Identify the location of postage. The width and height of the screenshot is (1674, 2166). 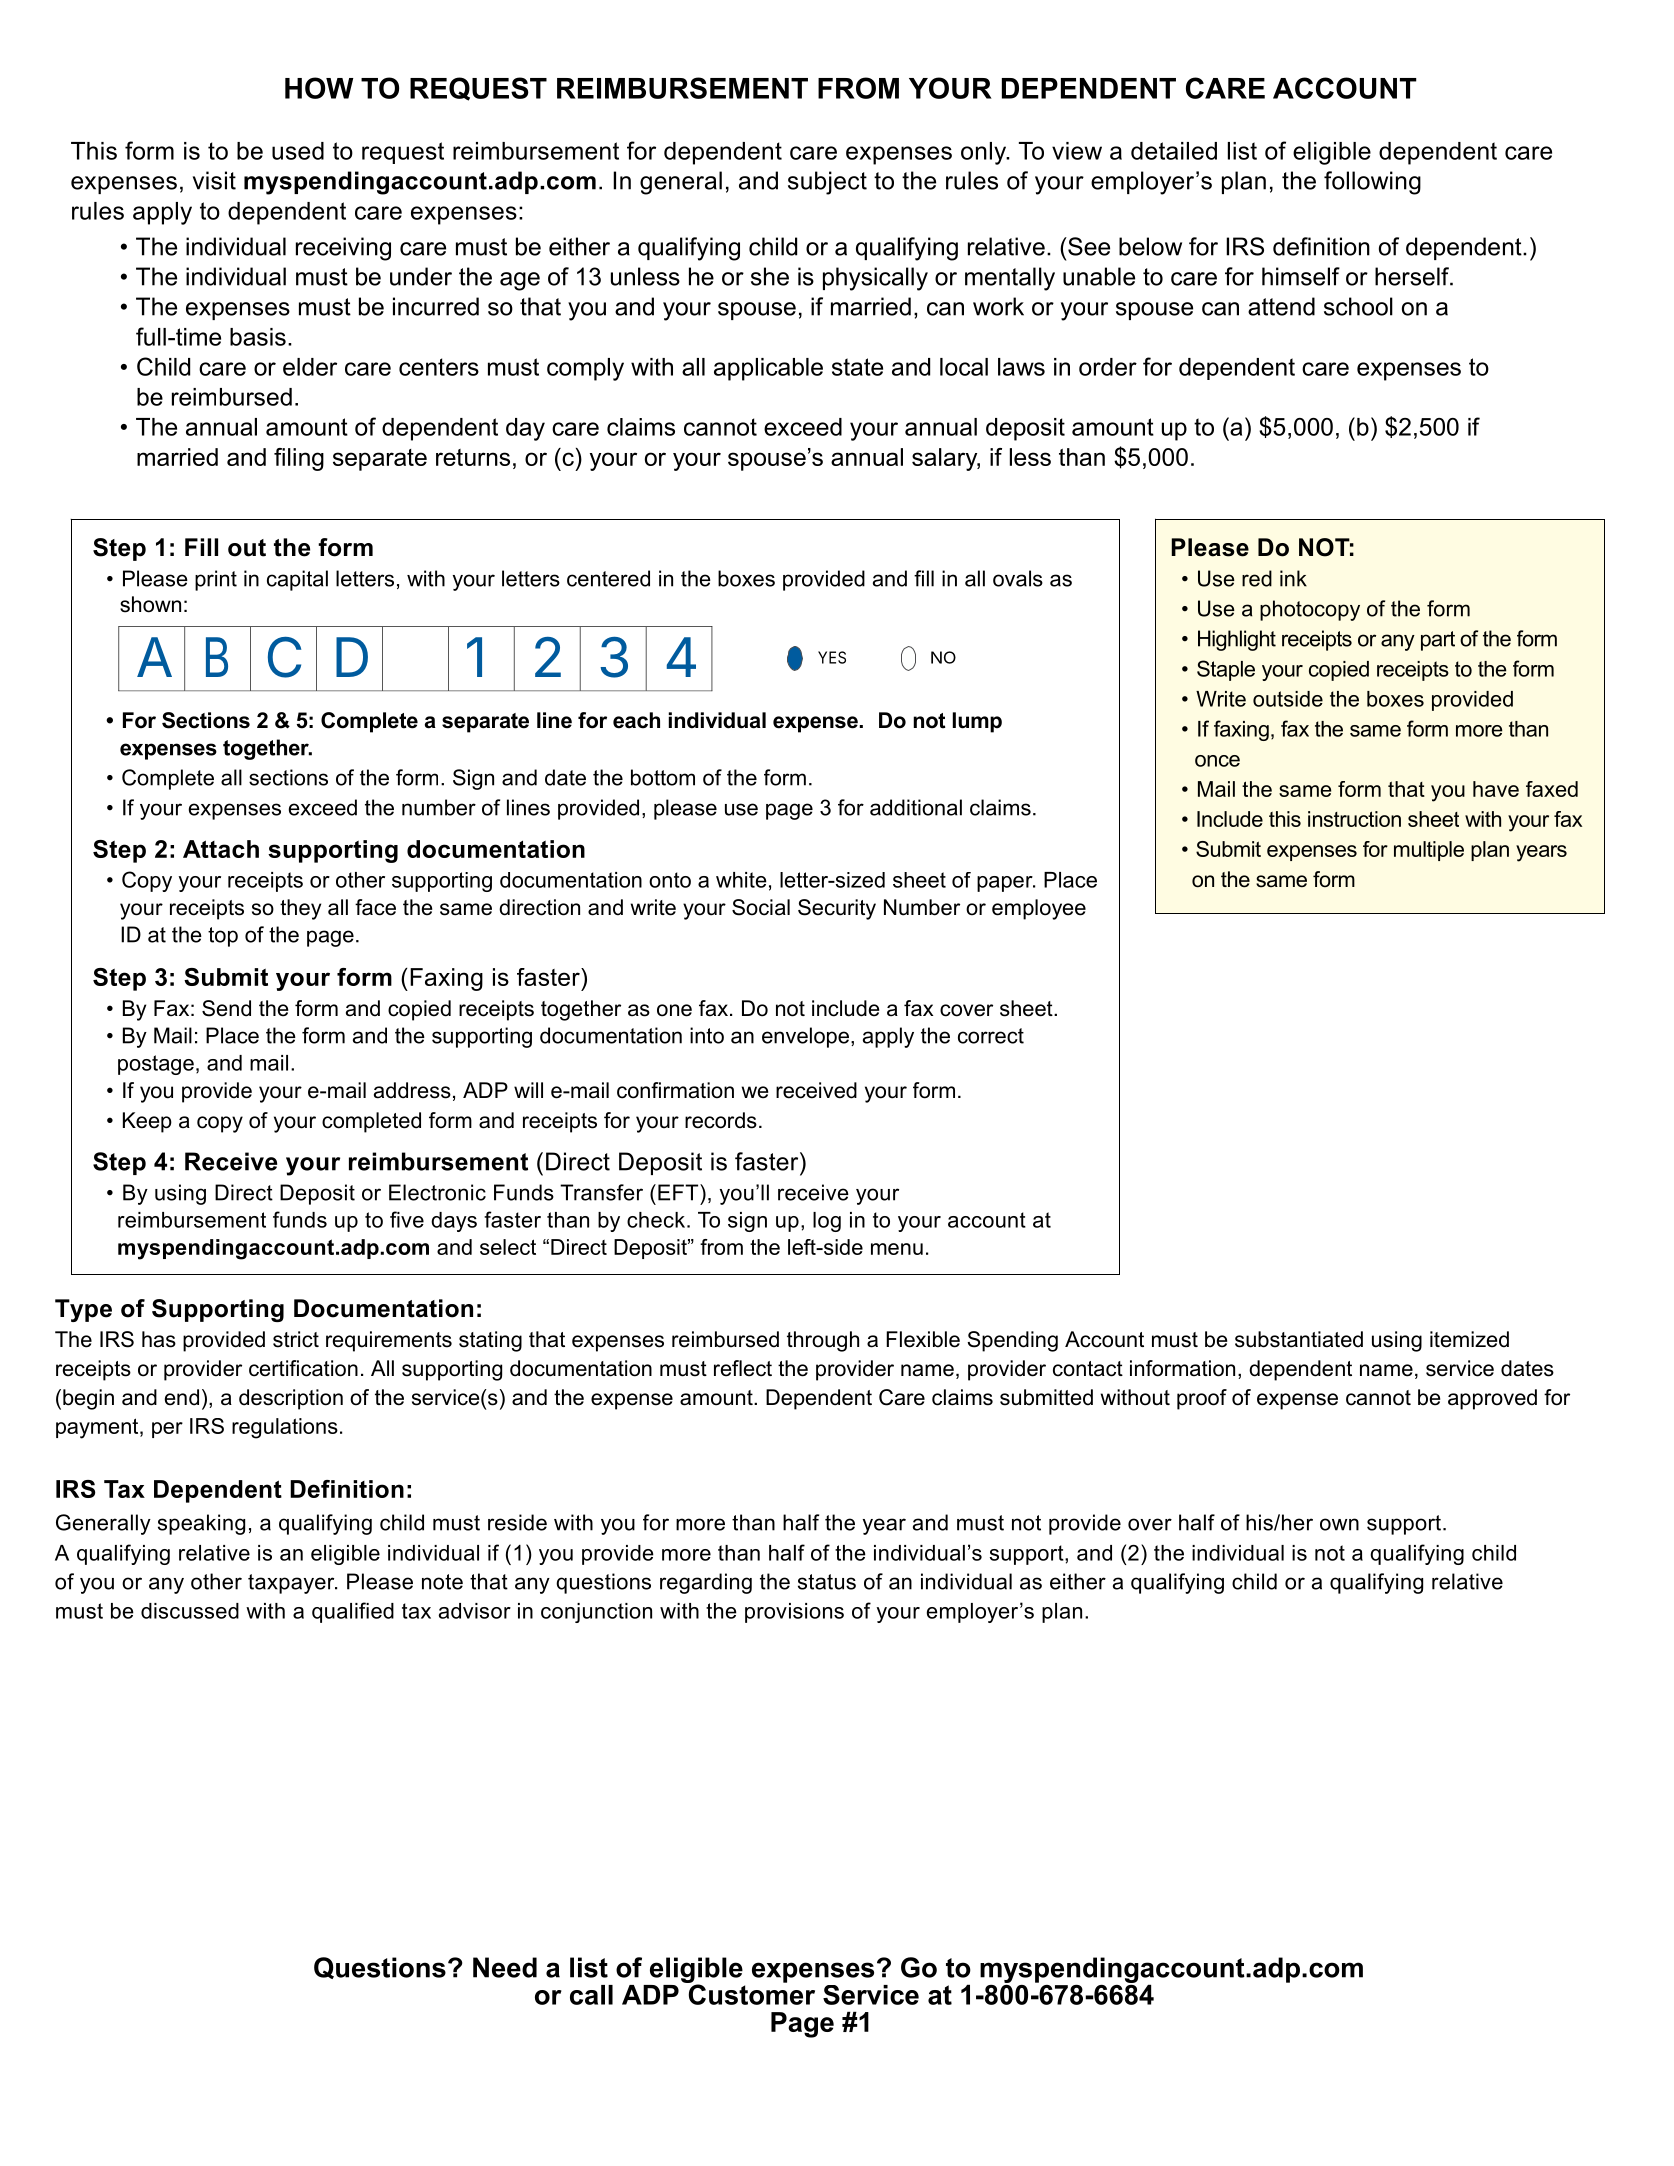
(156, 1065).
